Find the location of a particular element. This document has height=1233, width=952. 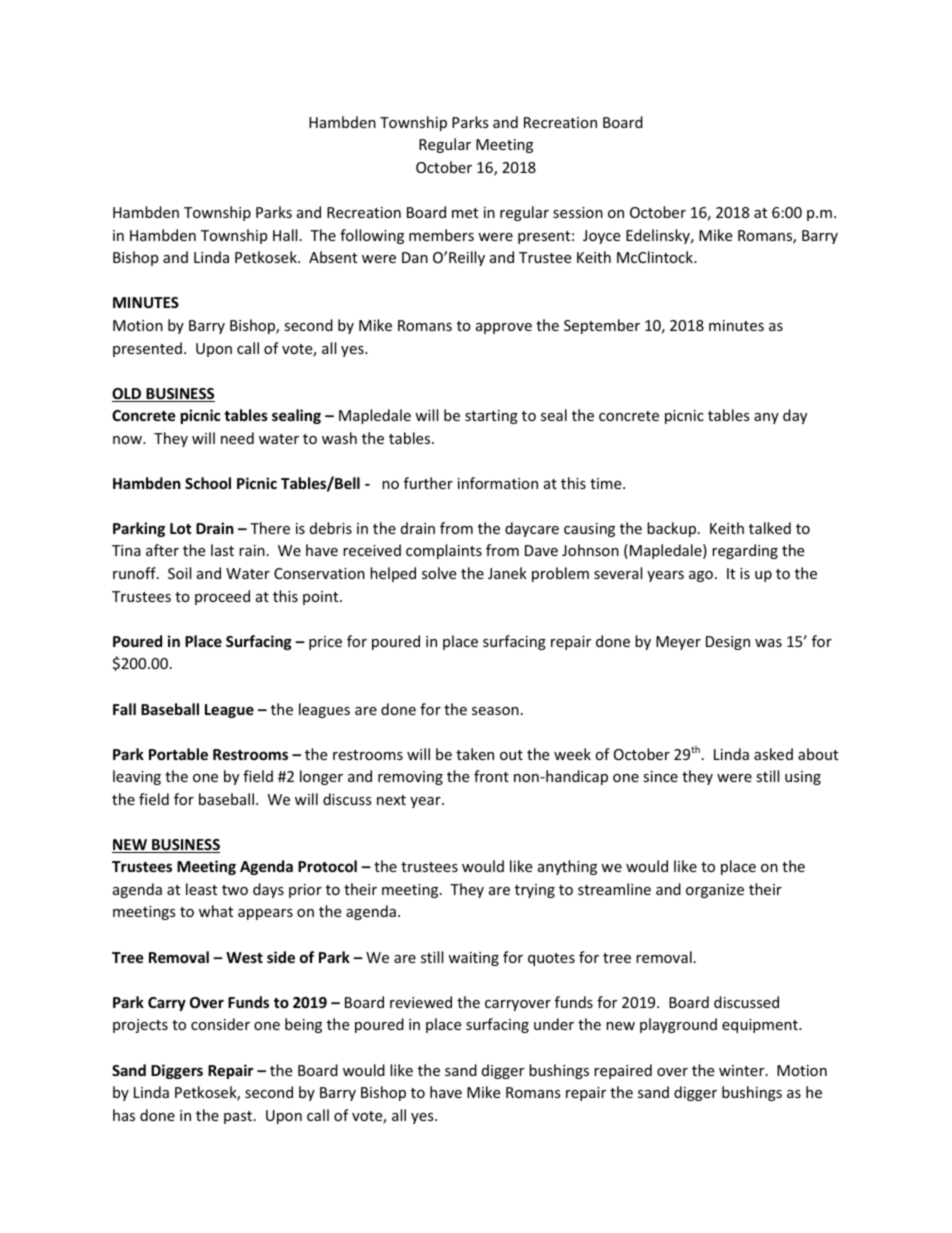

members is located at coordinates (441, 235).
